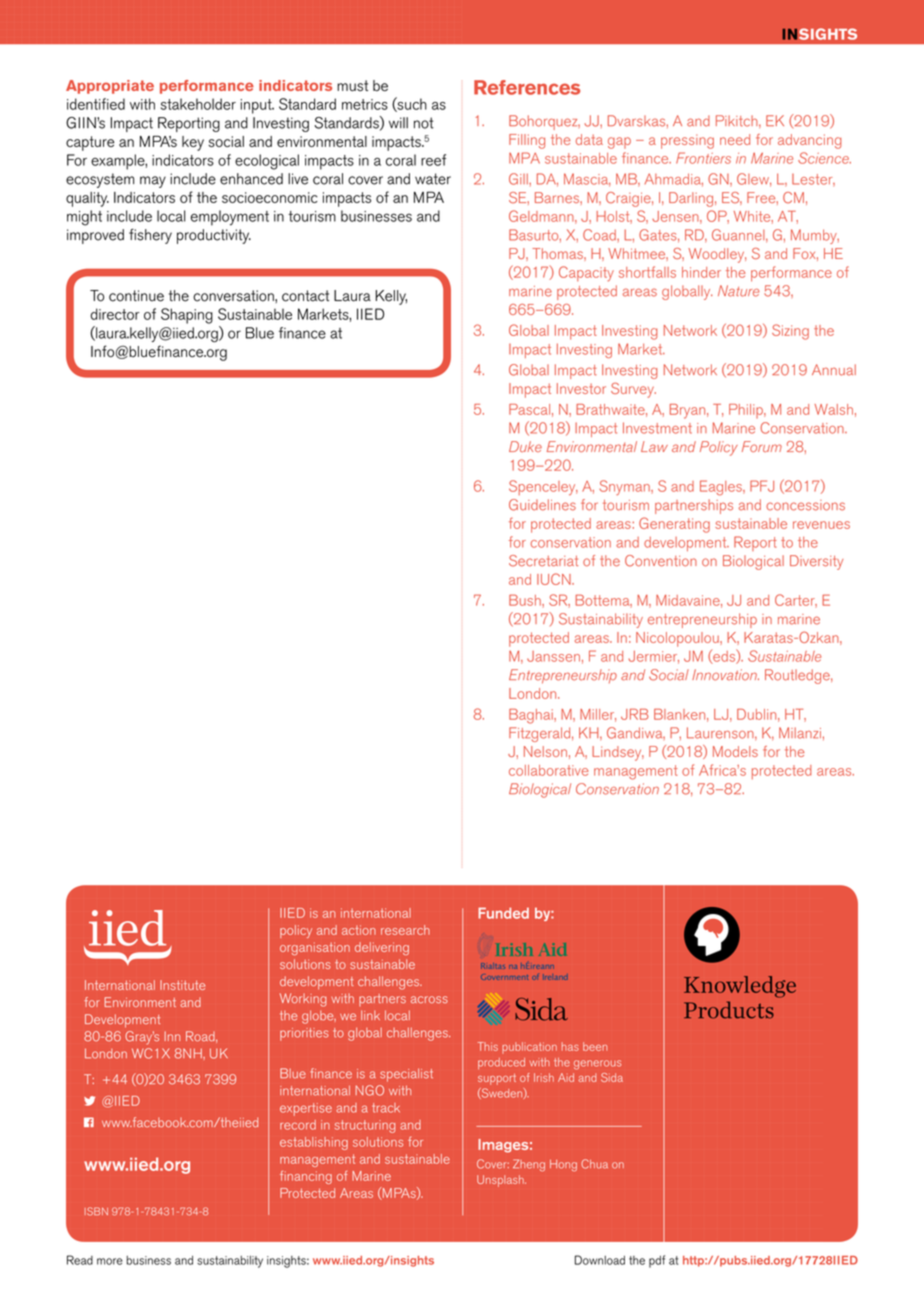  What do you see at coordinates (424, 123) in the image?
I see `not` at bounding box center [424, 123].
